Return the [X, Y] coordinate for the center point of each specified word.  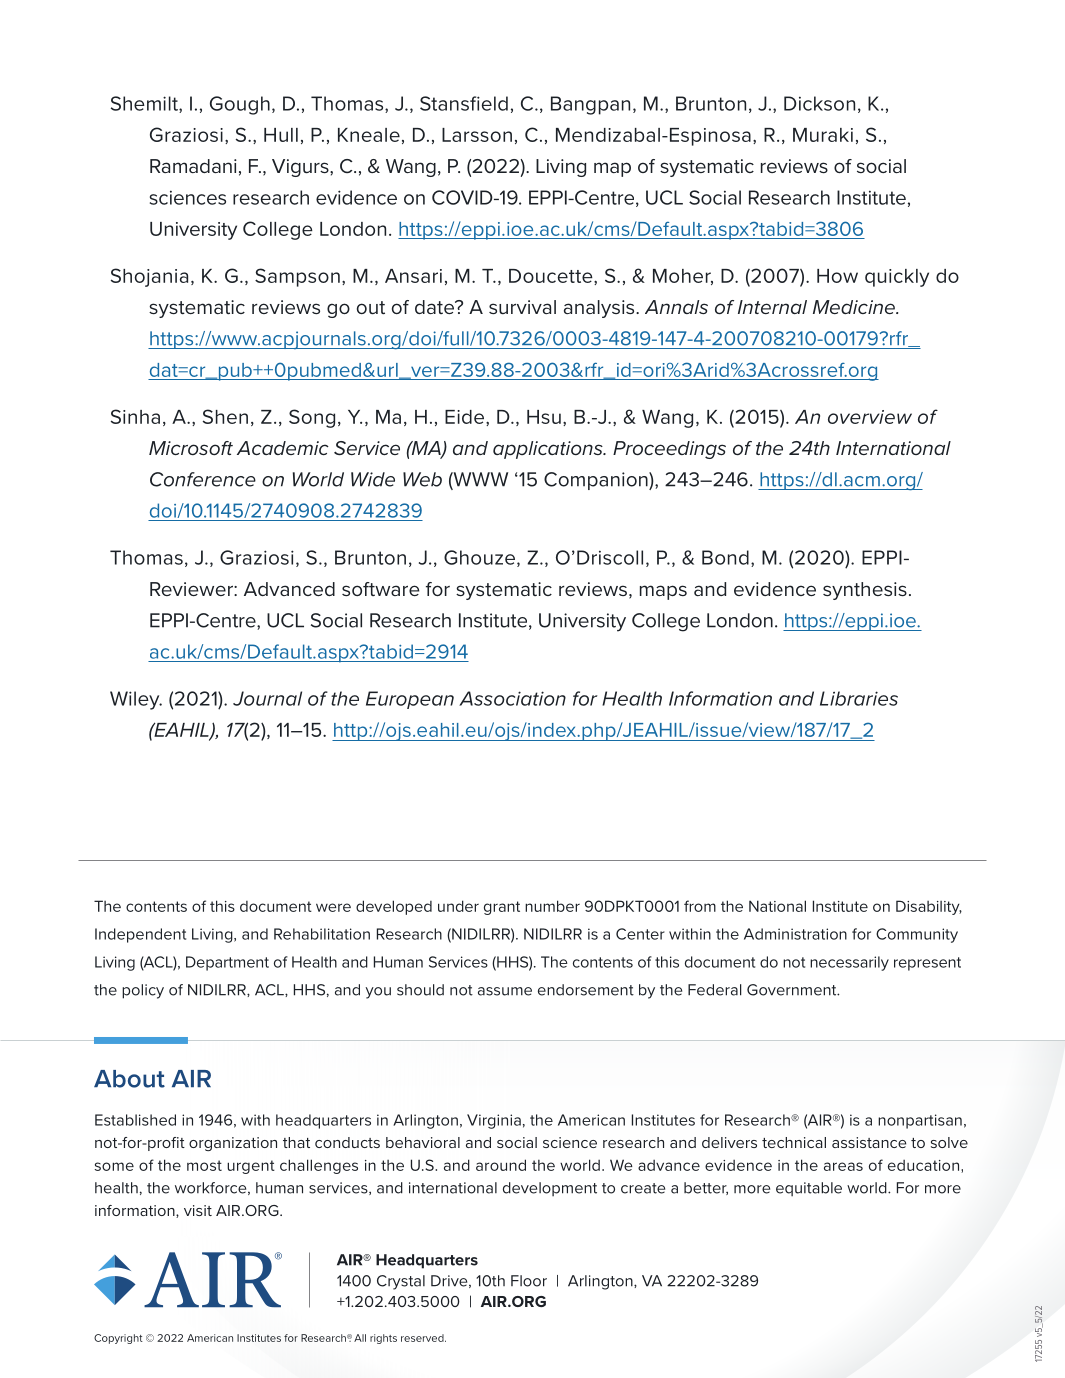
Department [227, 963]
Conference [203, 479]
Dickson [819, 103]
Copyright [118, 1339]
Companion [597, 481]
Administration [795, 934]
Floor [529, 1281]
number [552, 906]
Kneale [369, 135]
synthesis [865, 591]
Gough [240, 105]
